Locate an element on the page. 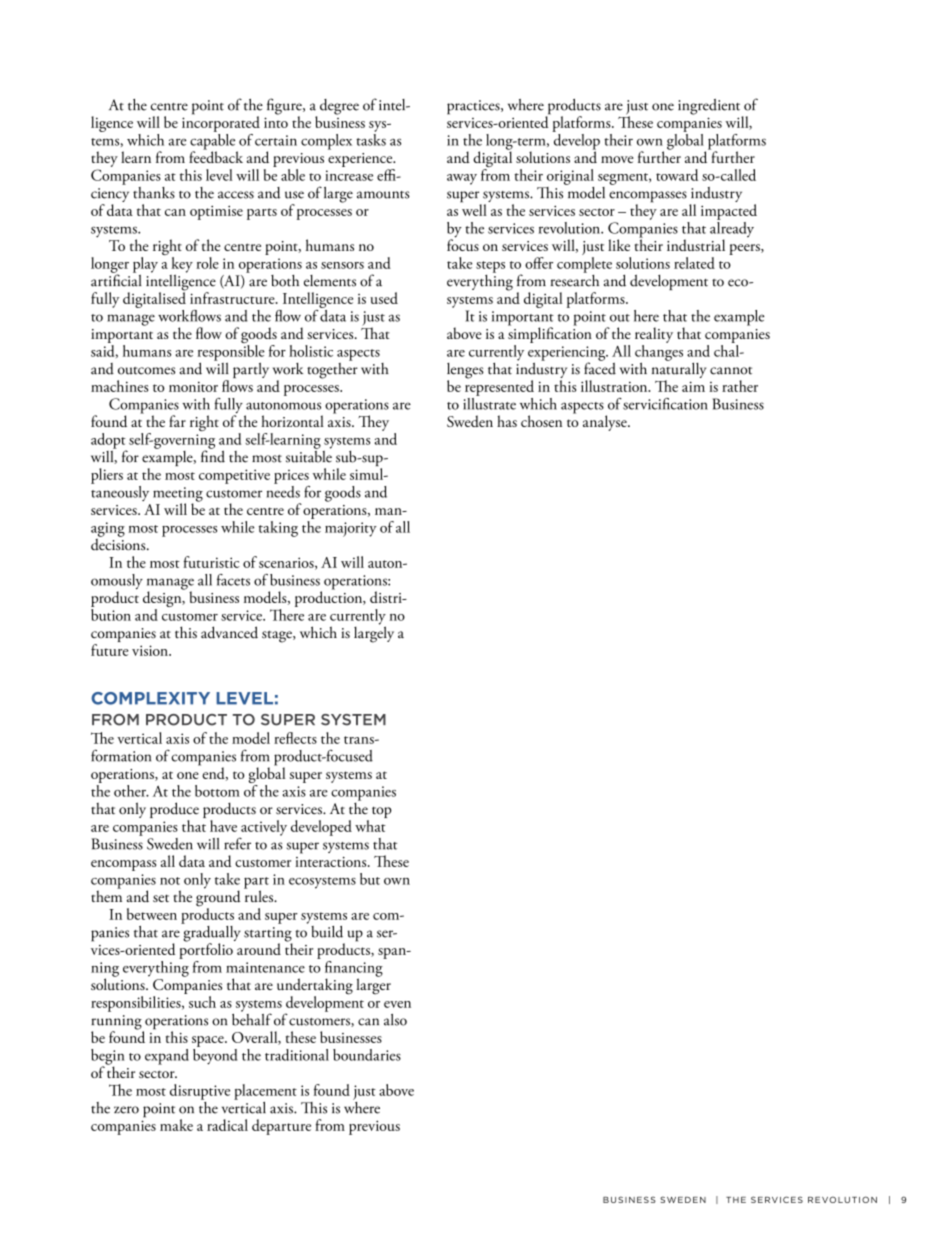 The height and width of the document is (1247, 952). what is located at coordinates (370, 826).
